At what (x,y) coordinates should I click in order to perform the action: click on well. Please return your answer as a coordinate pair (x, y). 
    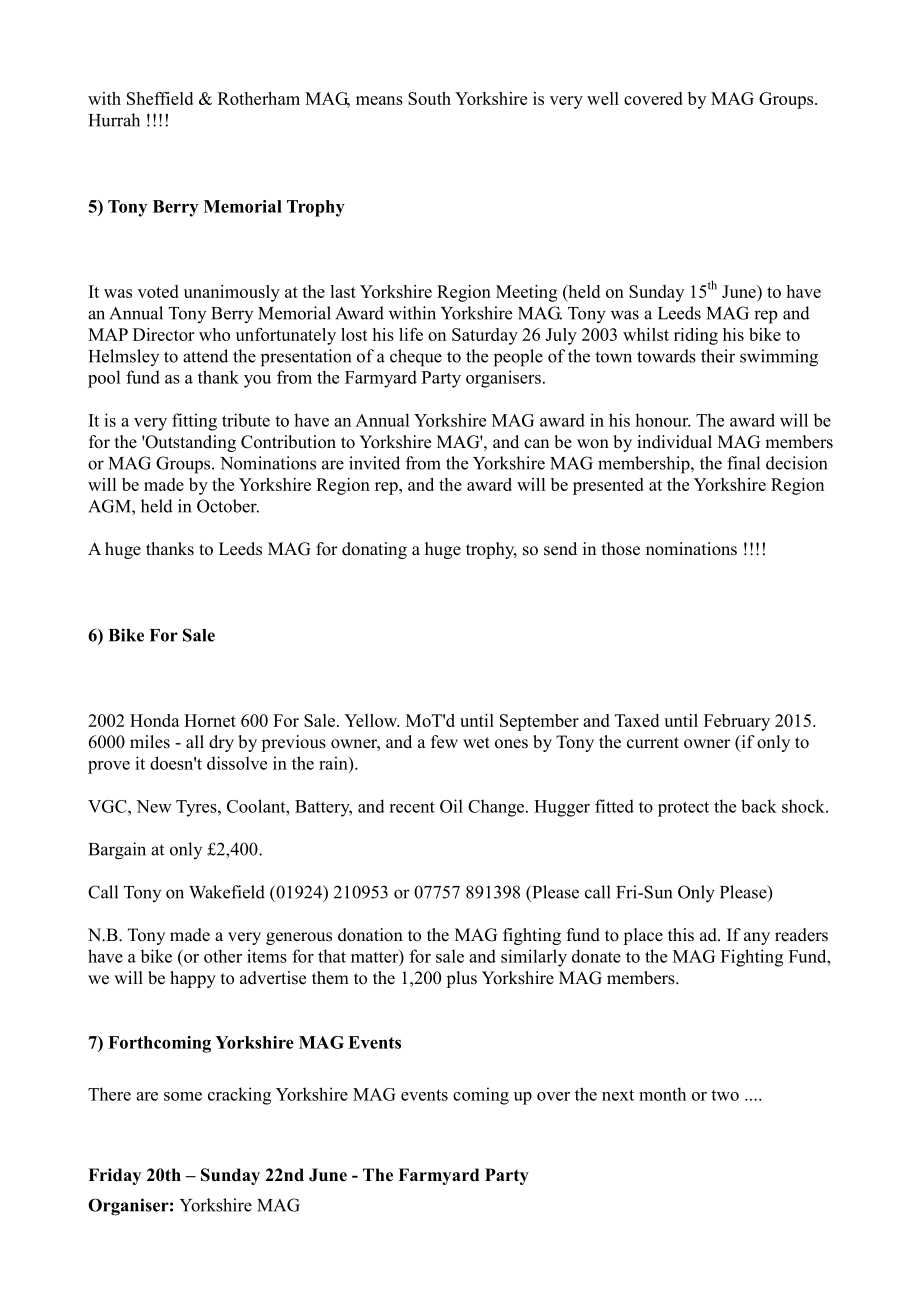
    Looking at the image, I should click on (603, 98).
